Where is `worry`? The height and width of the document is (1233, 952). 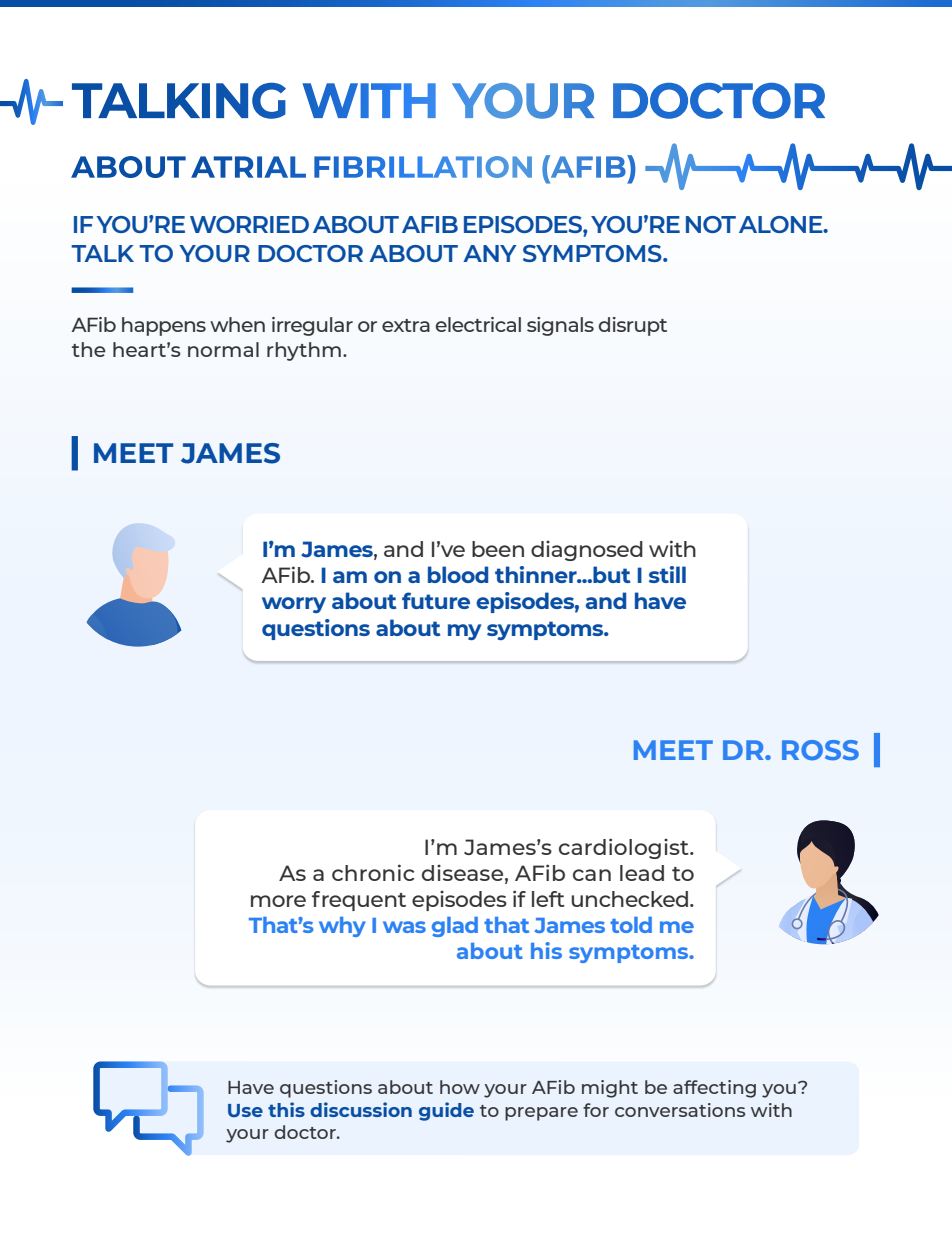 worry is located at coordinates (294, 605).
